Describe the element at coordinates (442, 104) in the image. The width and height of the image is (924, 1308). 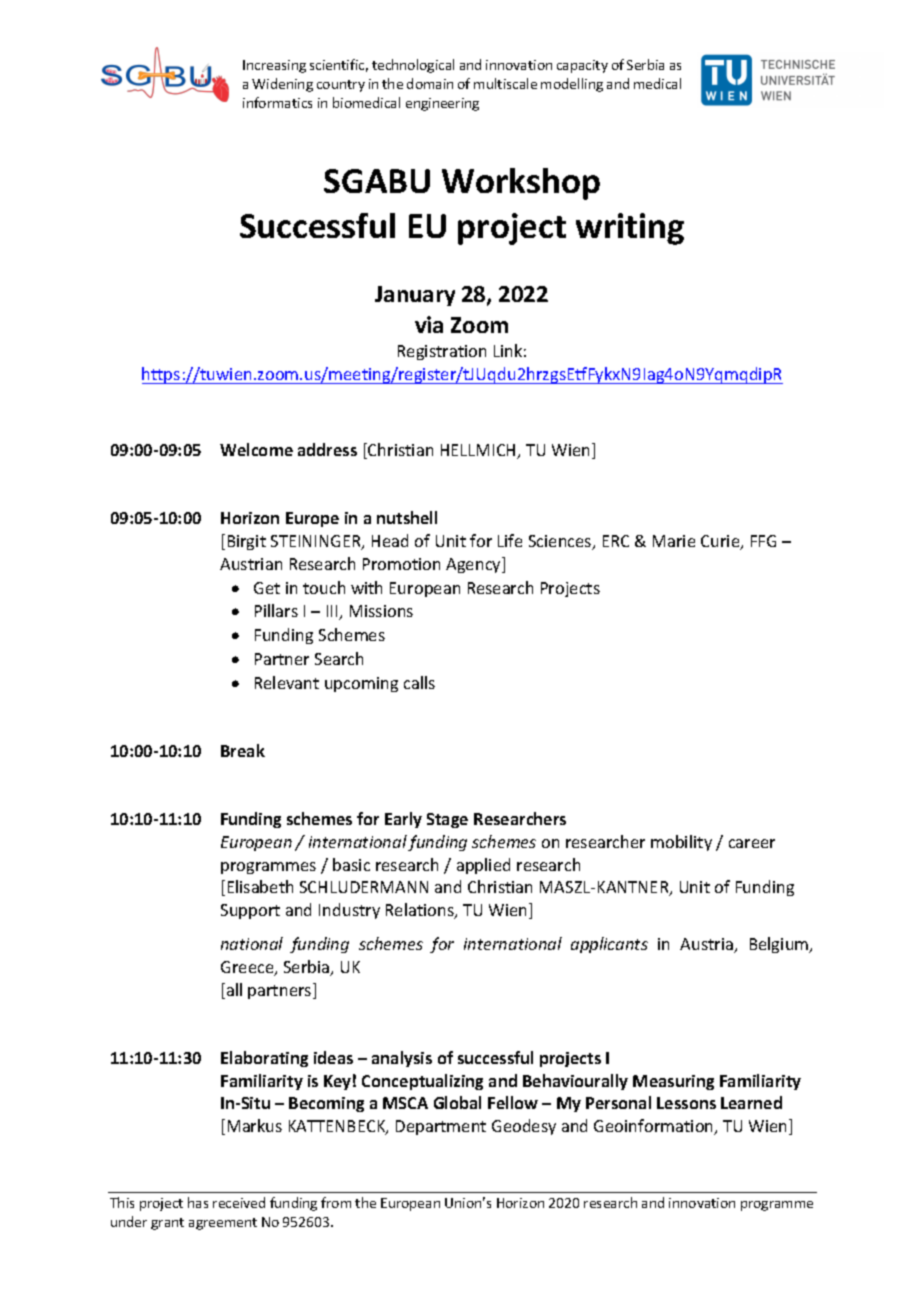
I see `engineering` at that location.
